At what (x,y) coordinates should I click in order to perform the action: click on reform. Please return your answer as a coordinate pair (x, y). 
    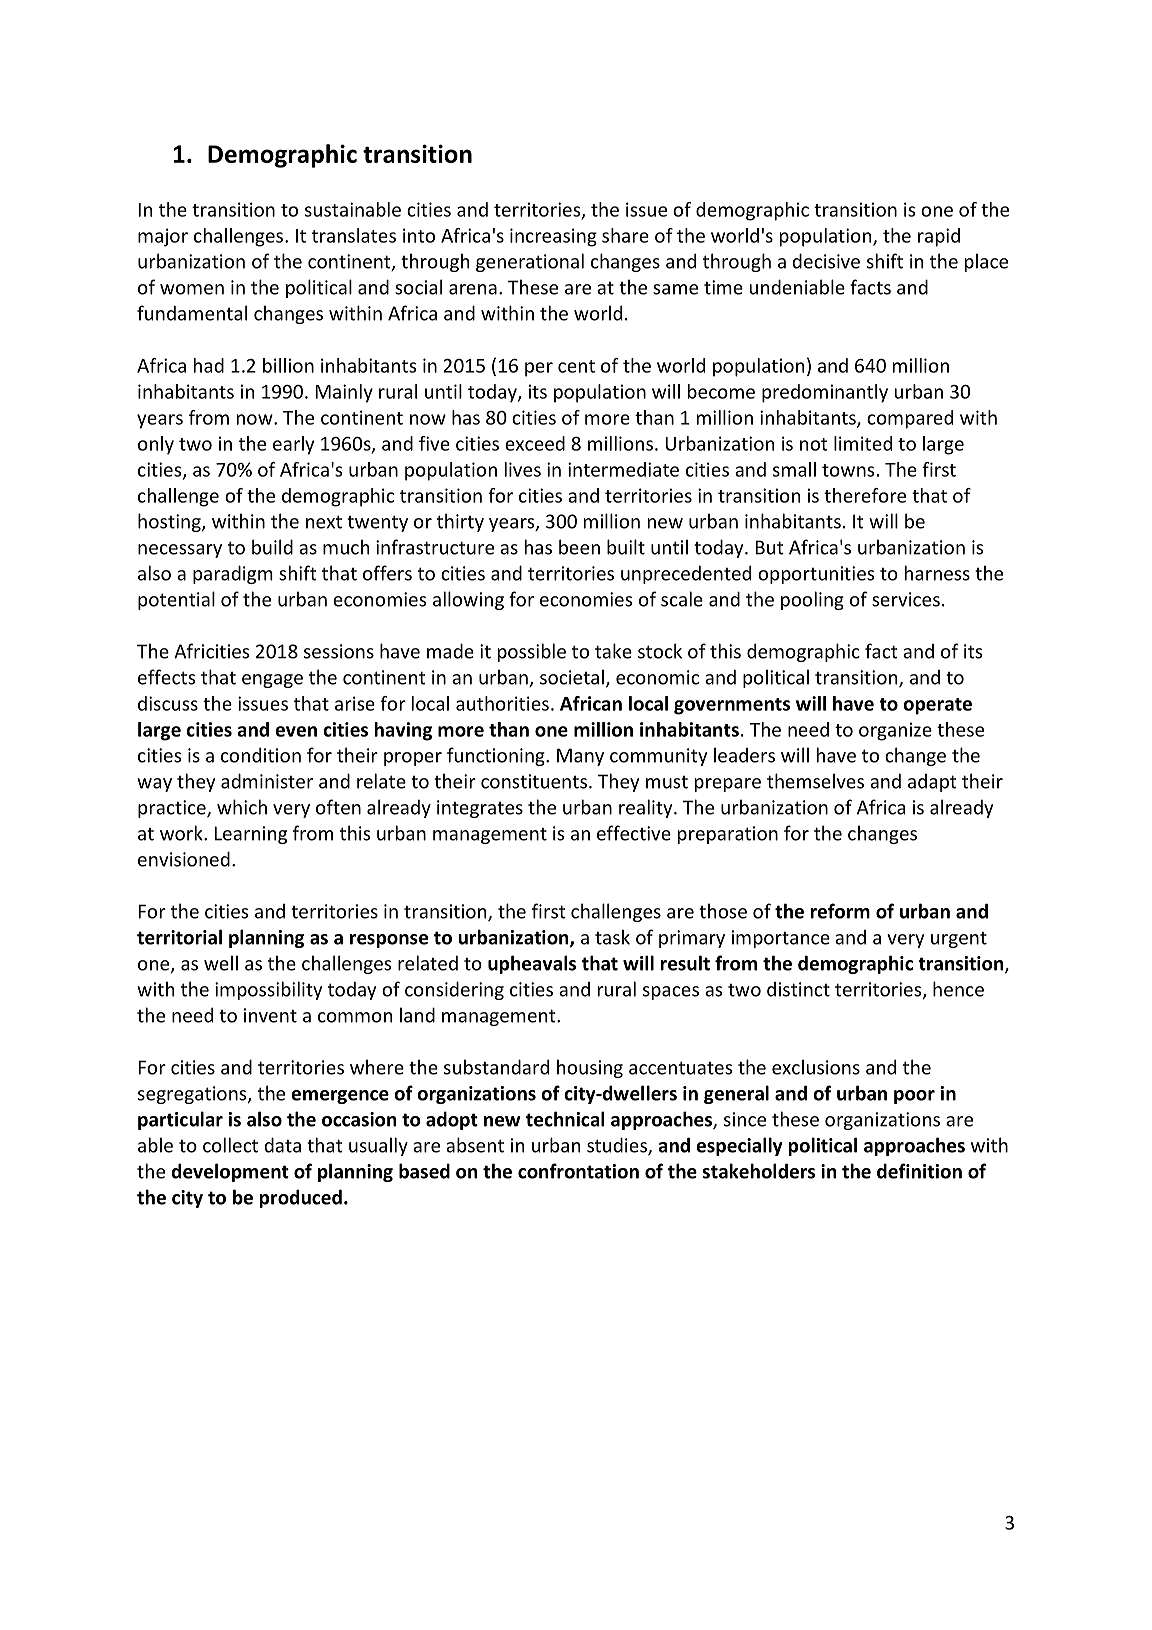
    Looking at the image, I should click on (840, 911).
